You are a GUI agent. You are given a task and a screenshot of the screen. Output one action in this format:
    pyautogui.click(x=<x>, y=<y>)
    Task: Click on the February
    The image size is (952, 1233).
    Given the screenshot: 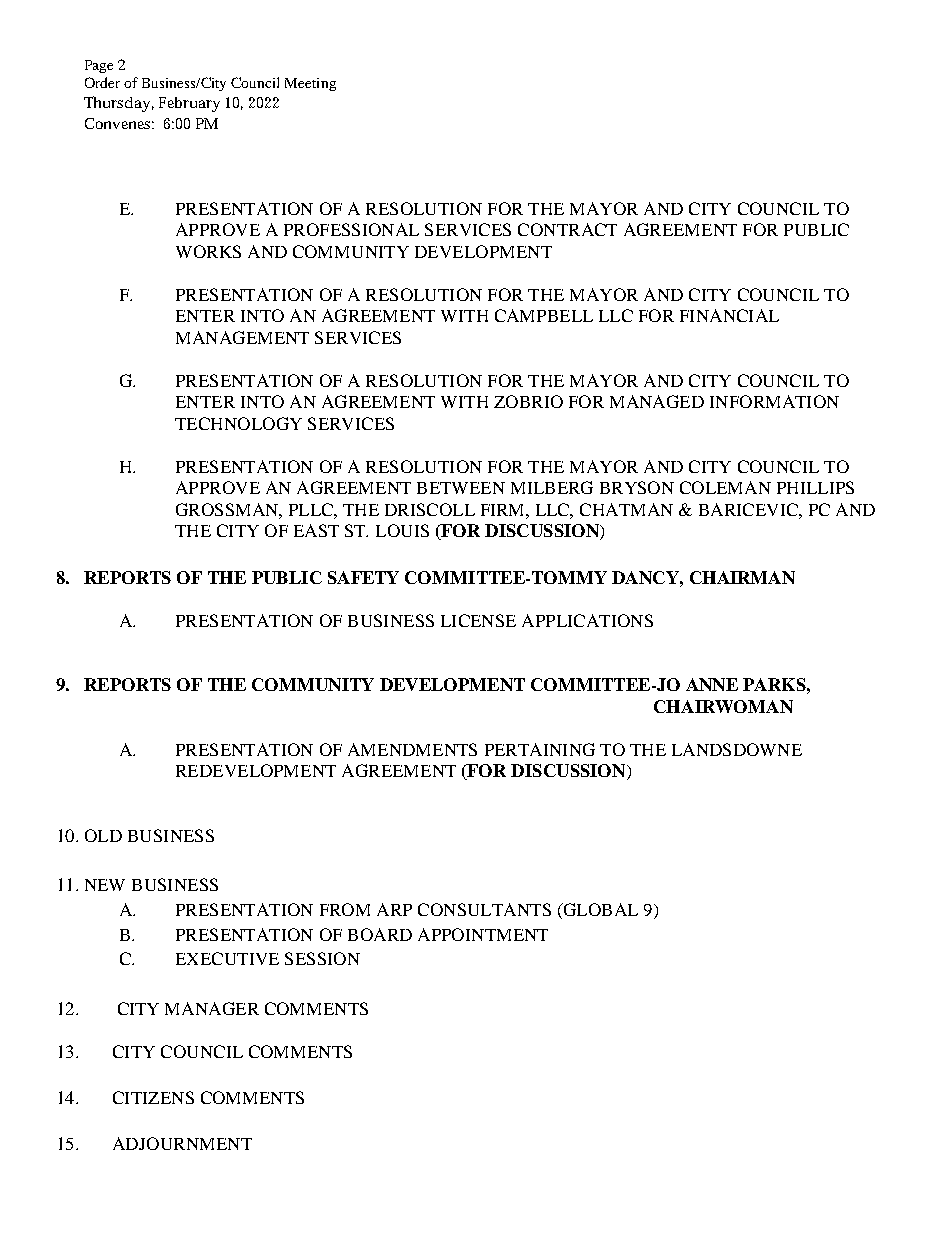 What is the action you would take?
    pyautogui.click(x=189, y=104)
